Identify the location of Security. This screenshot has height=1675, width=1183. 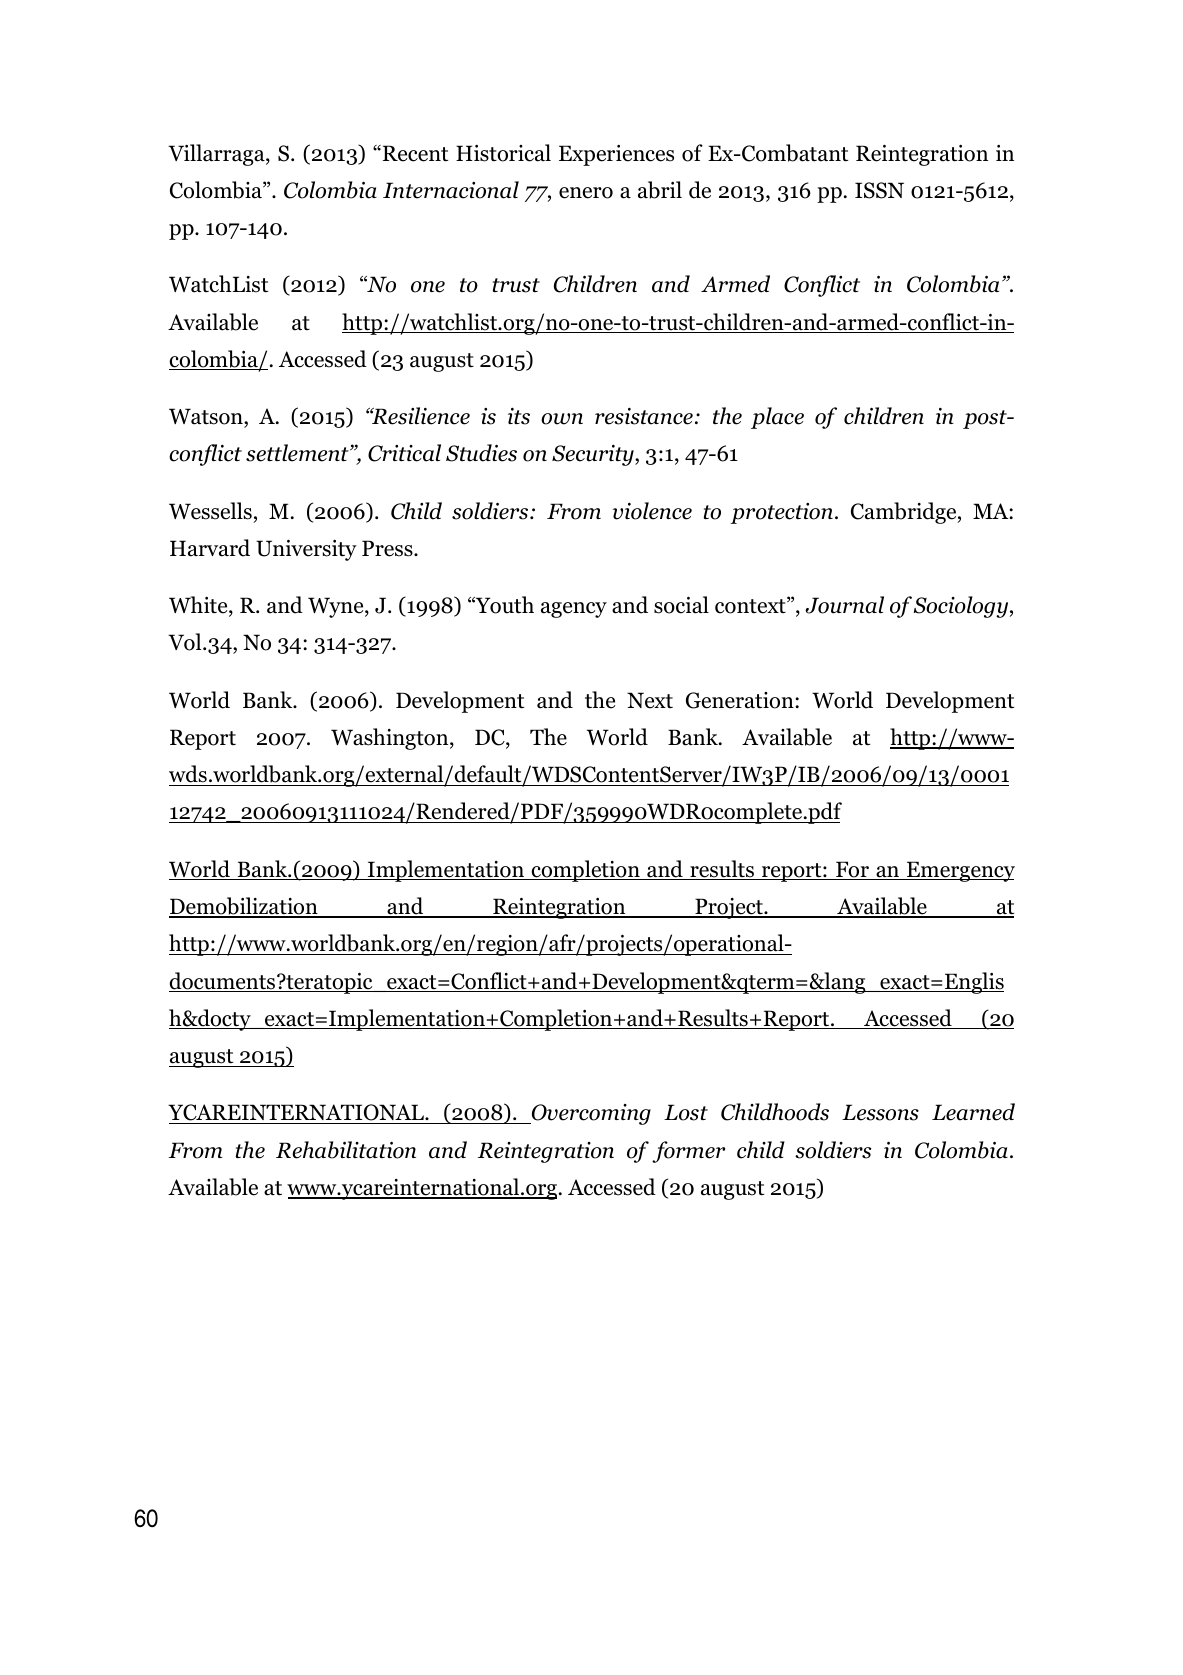
(594, 455).
